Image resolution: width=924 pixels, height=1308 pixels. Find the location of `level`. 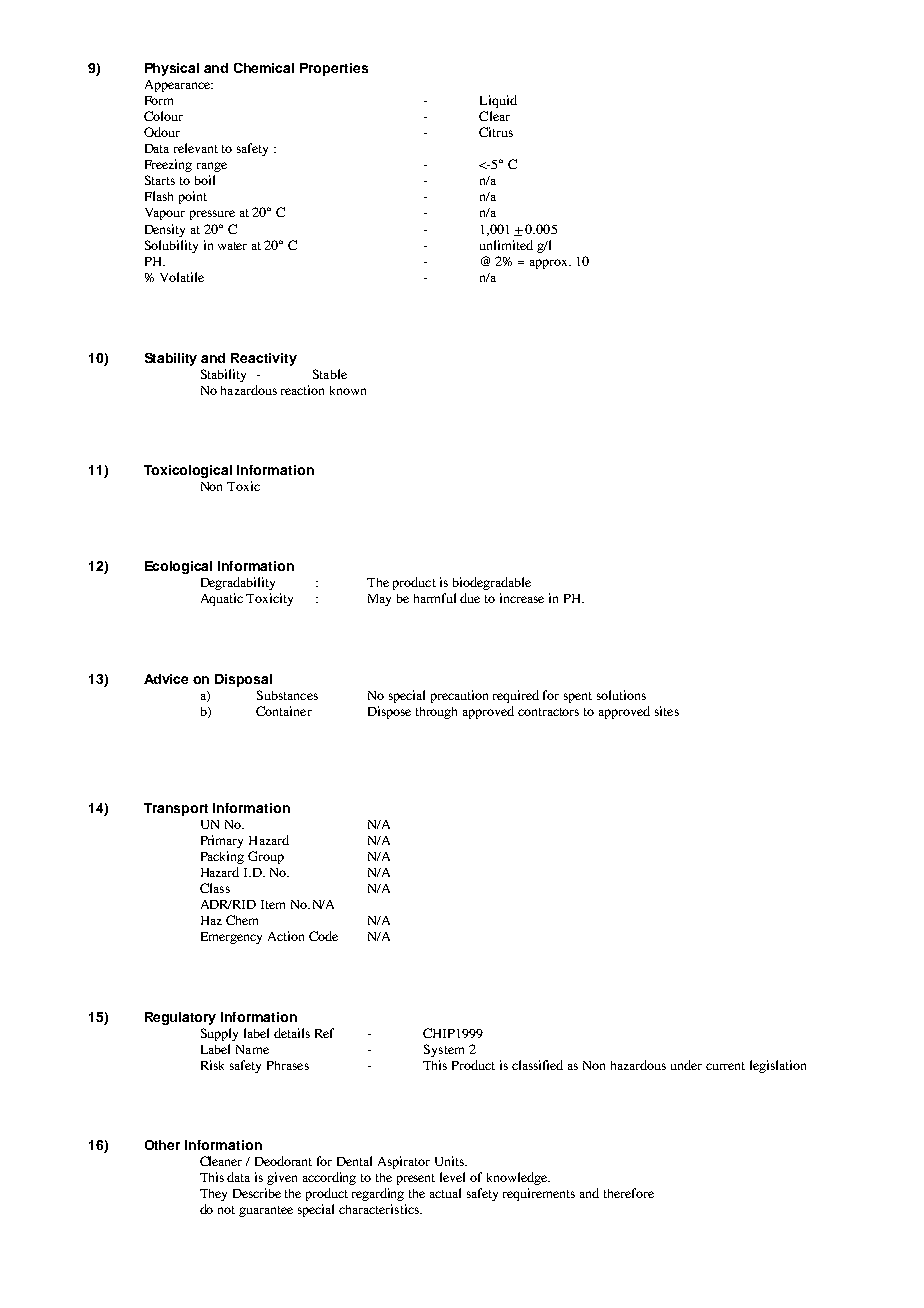

level is located at coordinates (452, 1177).
